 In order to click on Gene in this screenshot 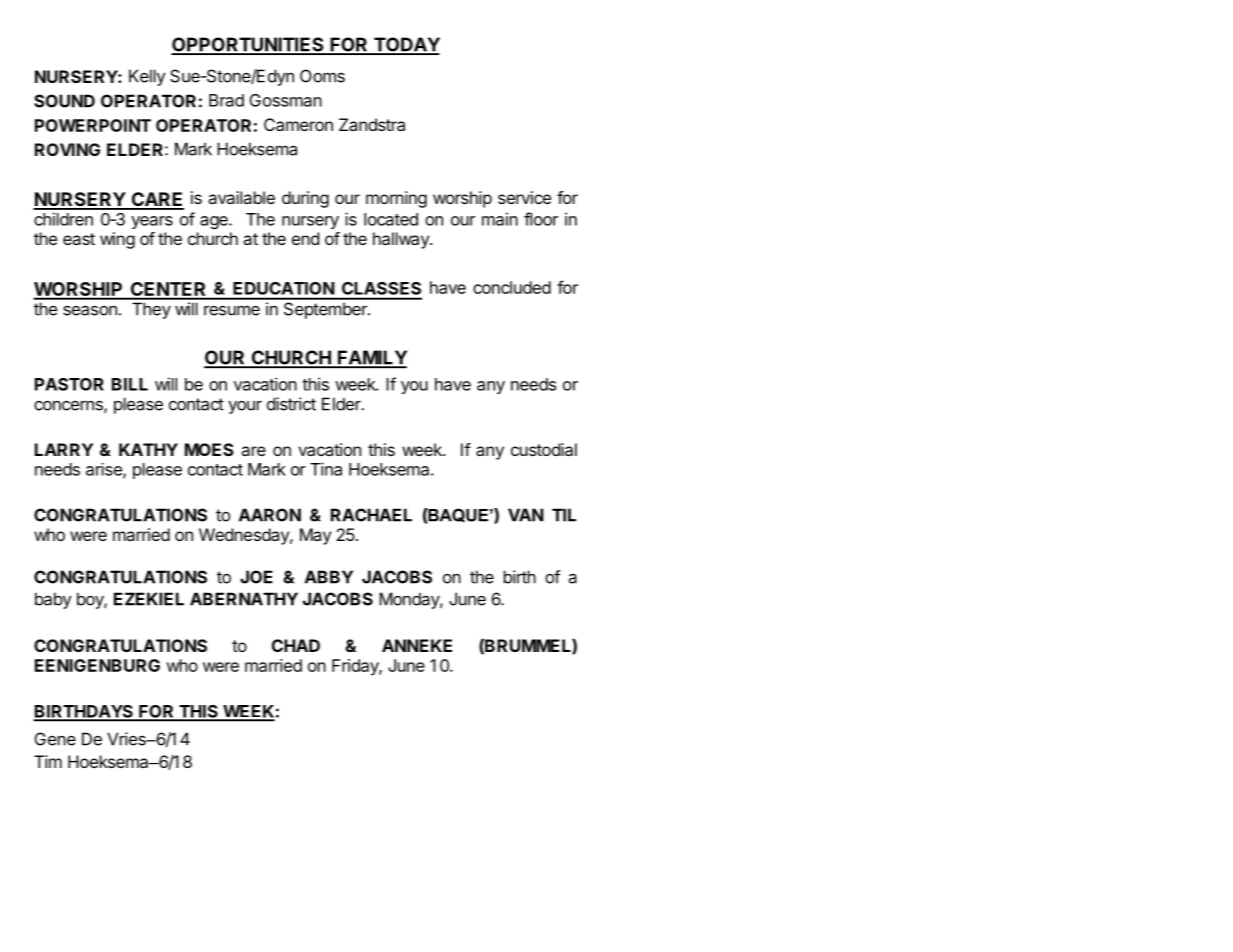, I will do `click(55, 739)`.
